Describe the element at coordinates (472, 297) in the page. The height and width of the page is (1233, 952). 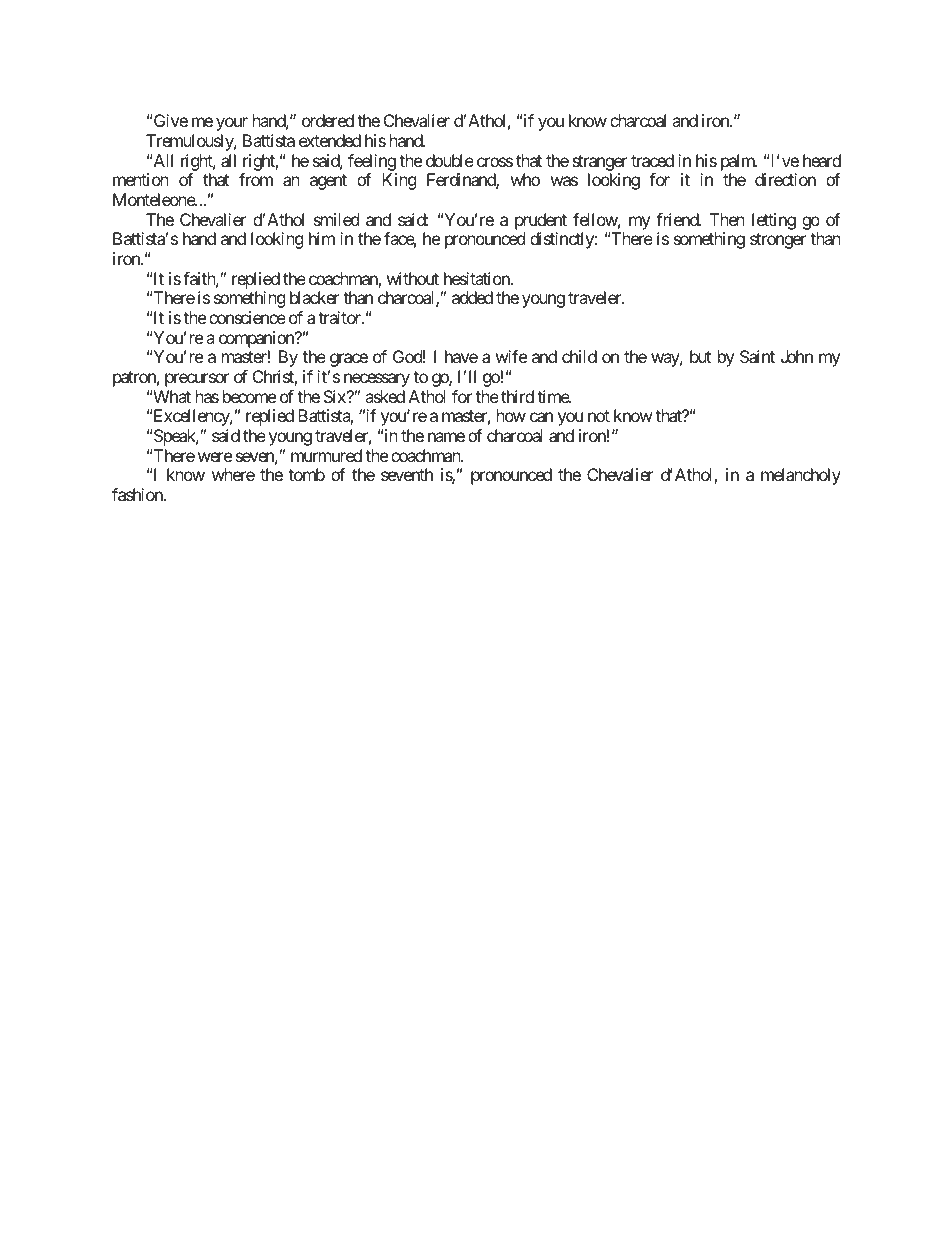
I see `added` at that location.
